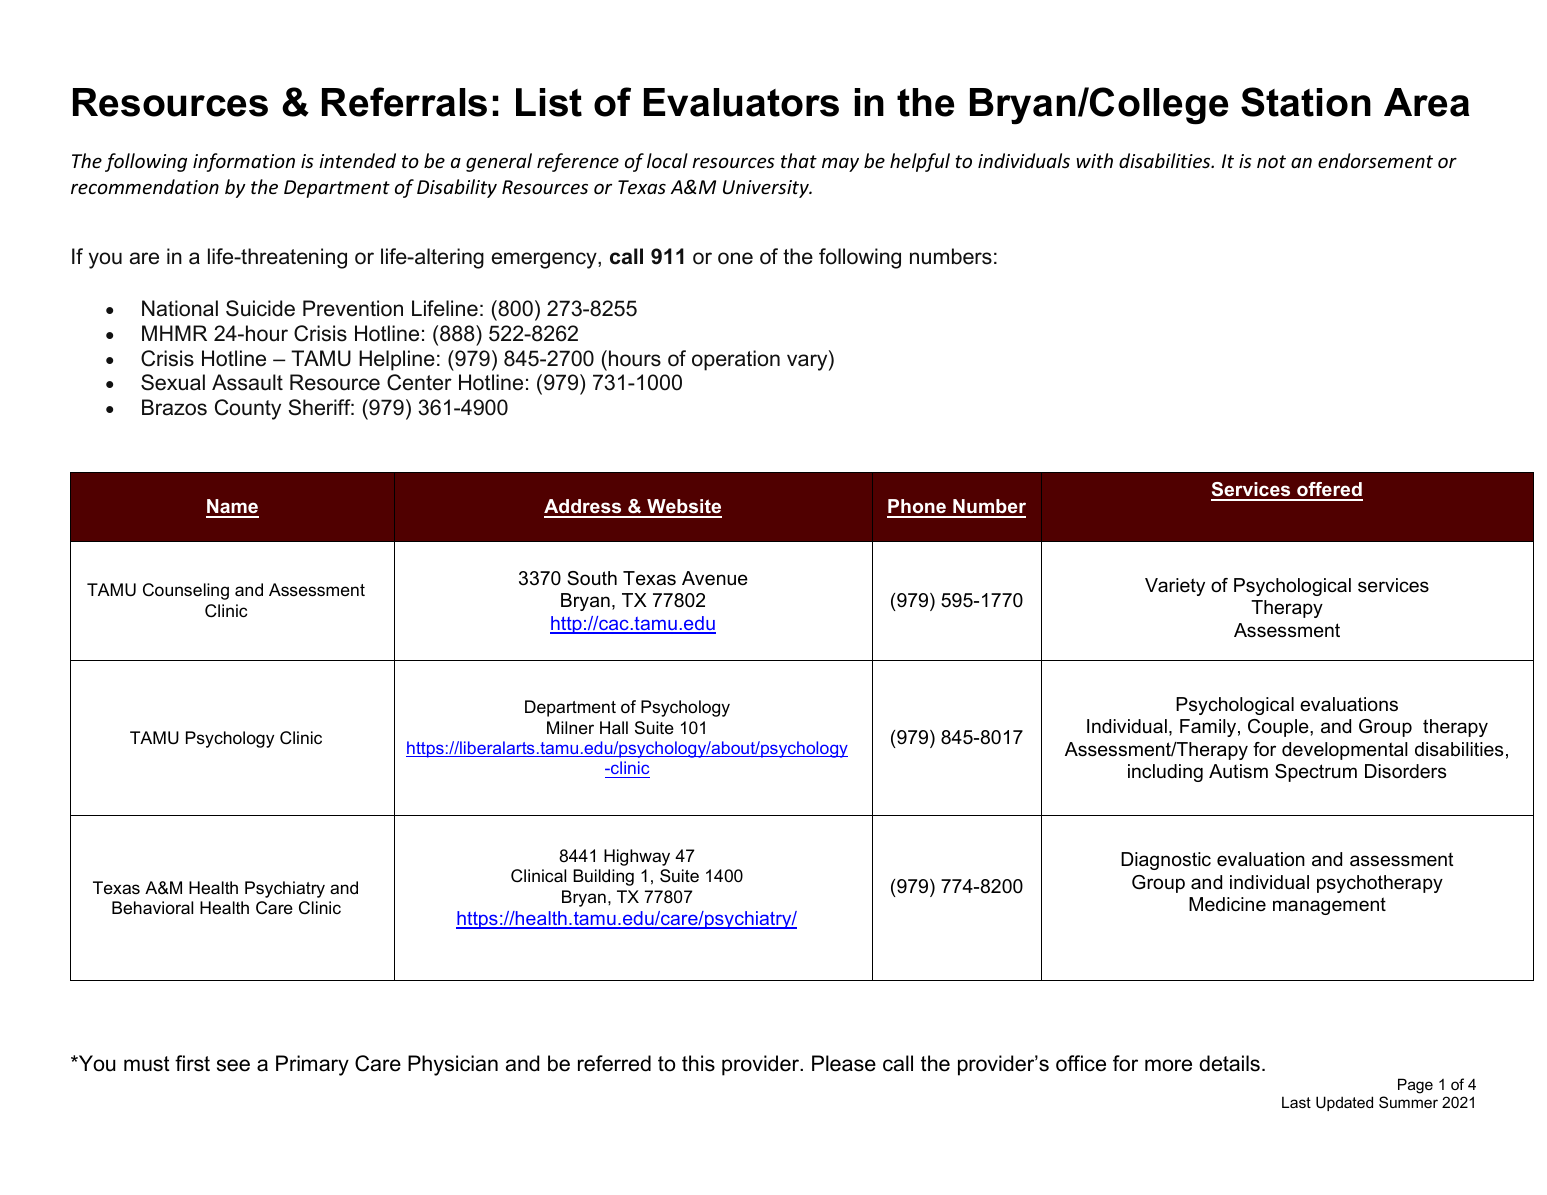  I want to click on Counseling, so click(186, 591).
